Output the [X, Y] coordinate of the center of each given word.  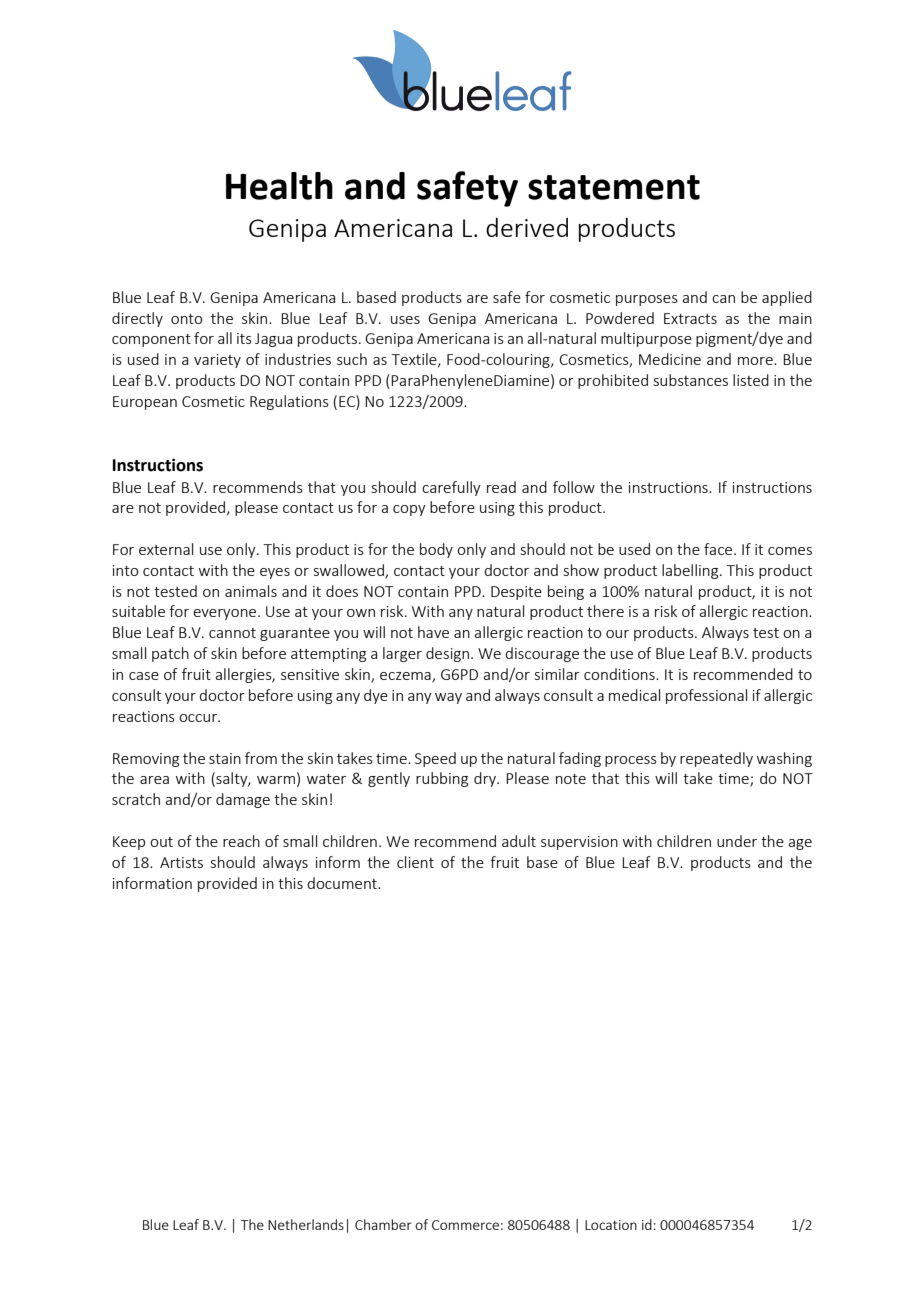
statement [614, 187]
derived [527, 227]
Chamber [383, 1224]
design [447, 654]
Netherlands [306, 1224]
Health [279, 186]
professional [706, 696]
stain [225, 758]
